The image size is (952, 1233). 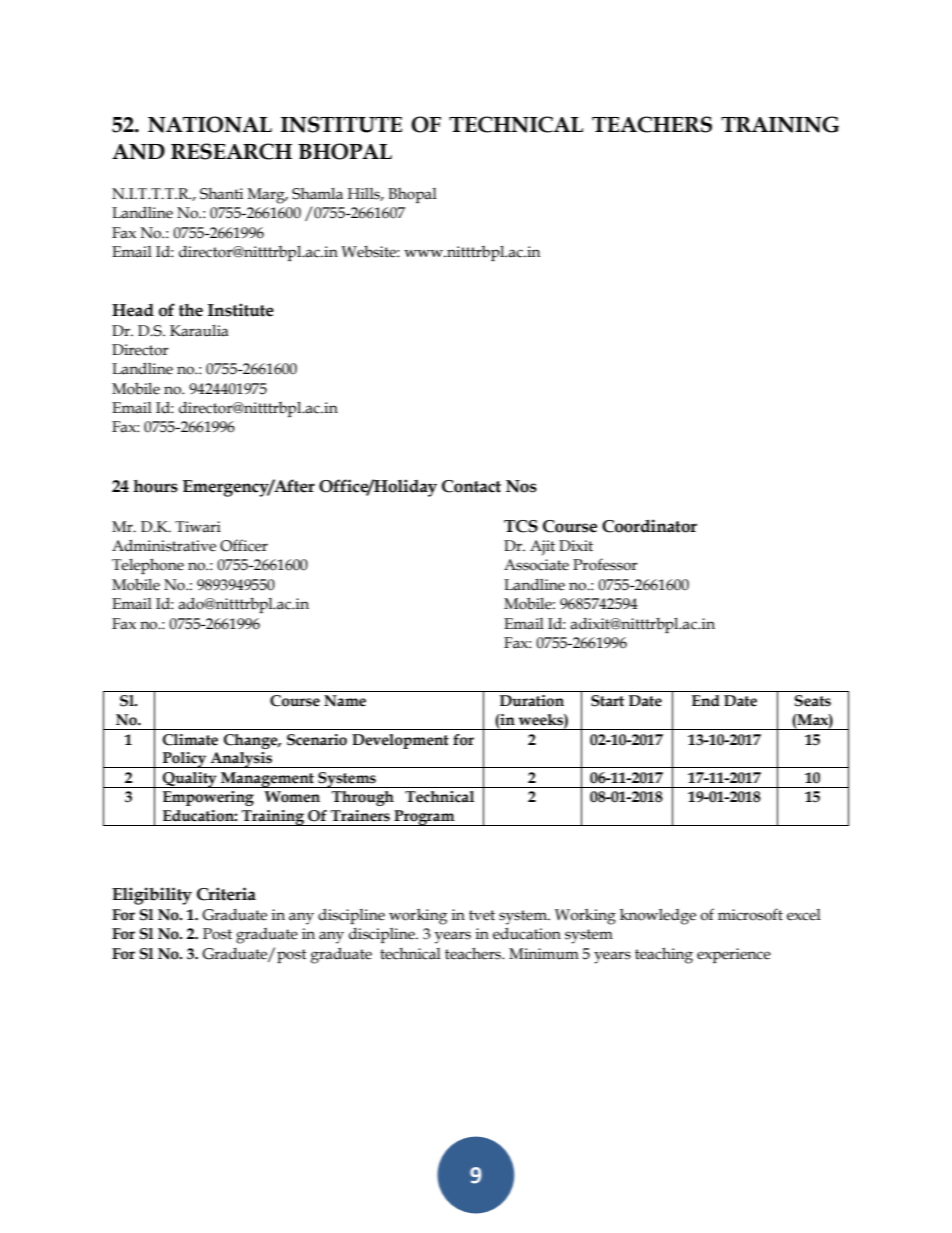 I want to click on Criteria, so click(x=226, y=894).
